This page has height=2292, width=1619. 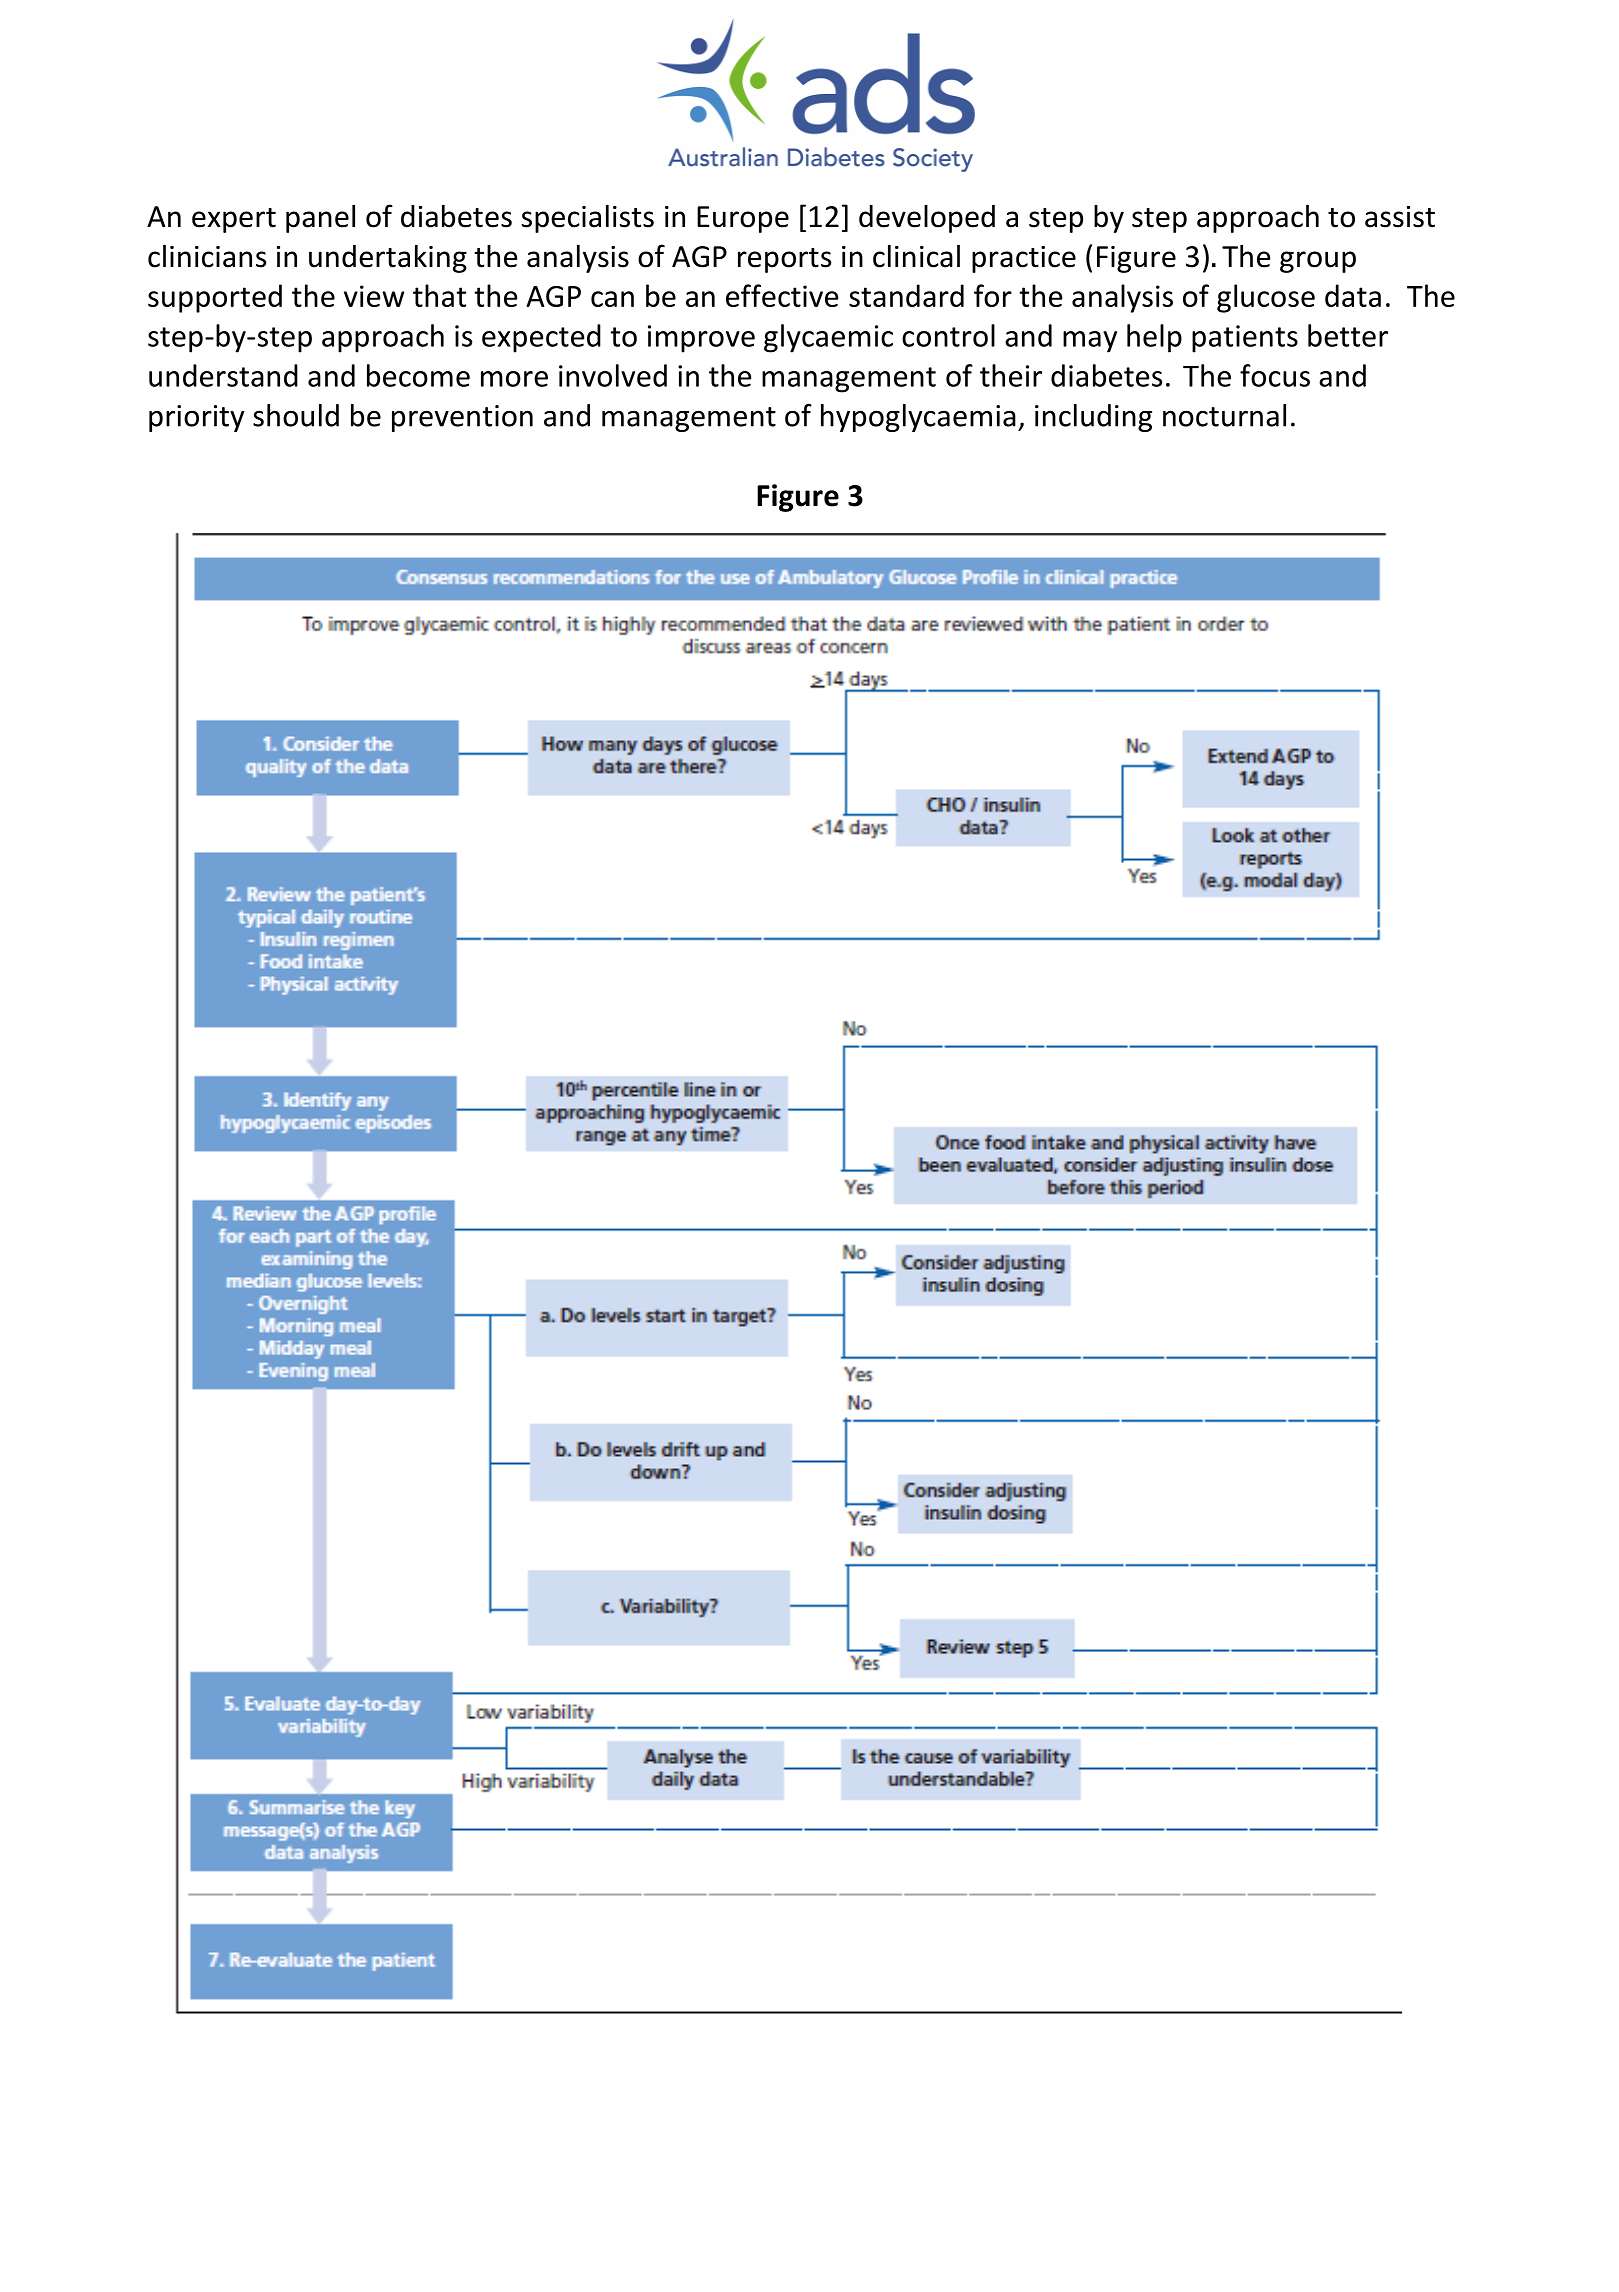 I want to click on expected, so click(x=541, y=338).
